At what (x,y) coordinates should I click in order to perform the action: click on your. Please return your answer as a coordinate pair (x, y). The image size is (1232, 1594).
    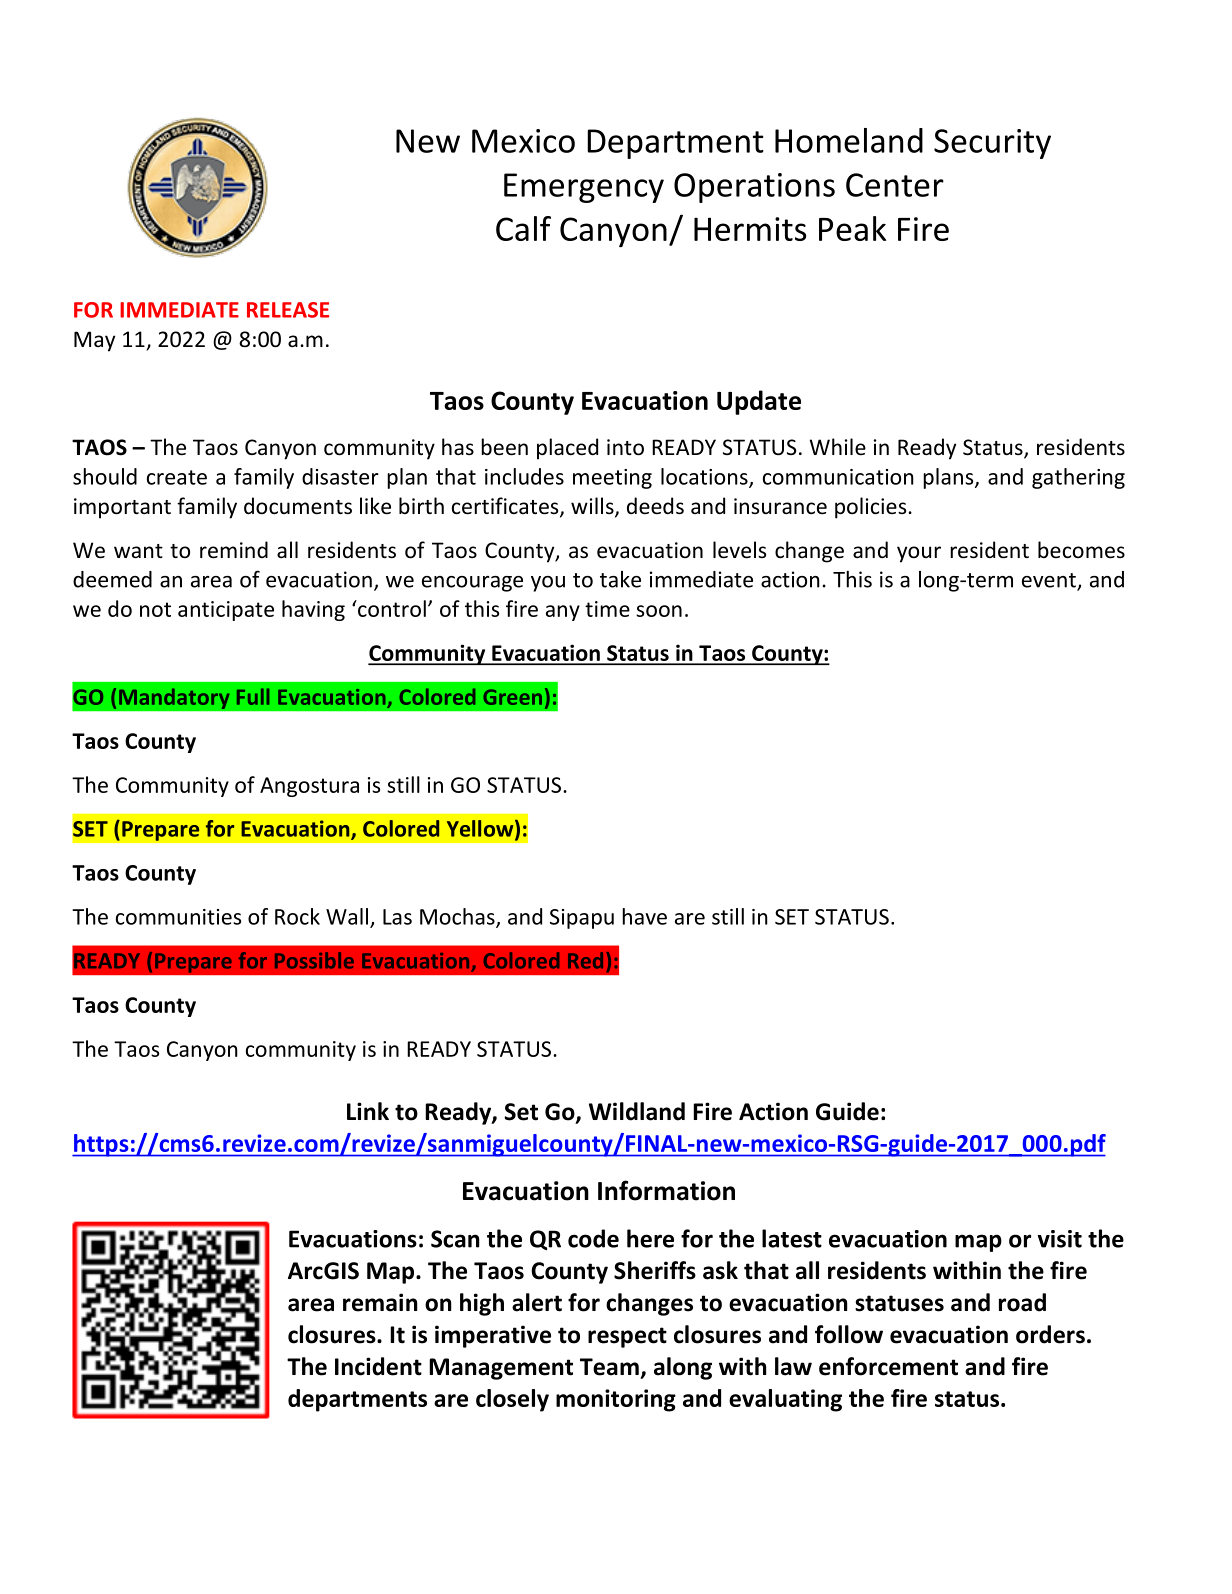
    Looking at the image, I should click on (919, 554).
